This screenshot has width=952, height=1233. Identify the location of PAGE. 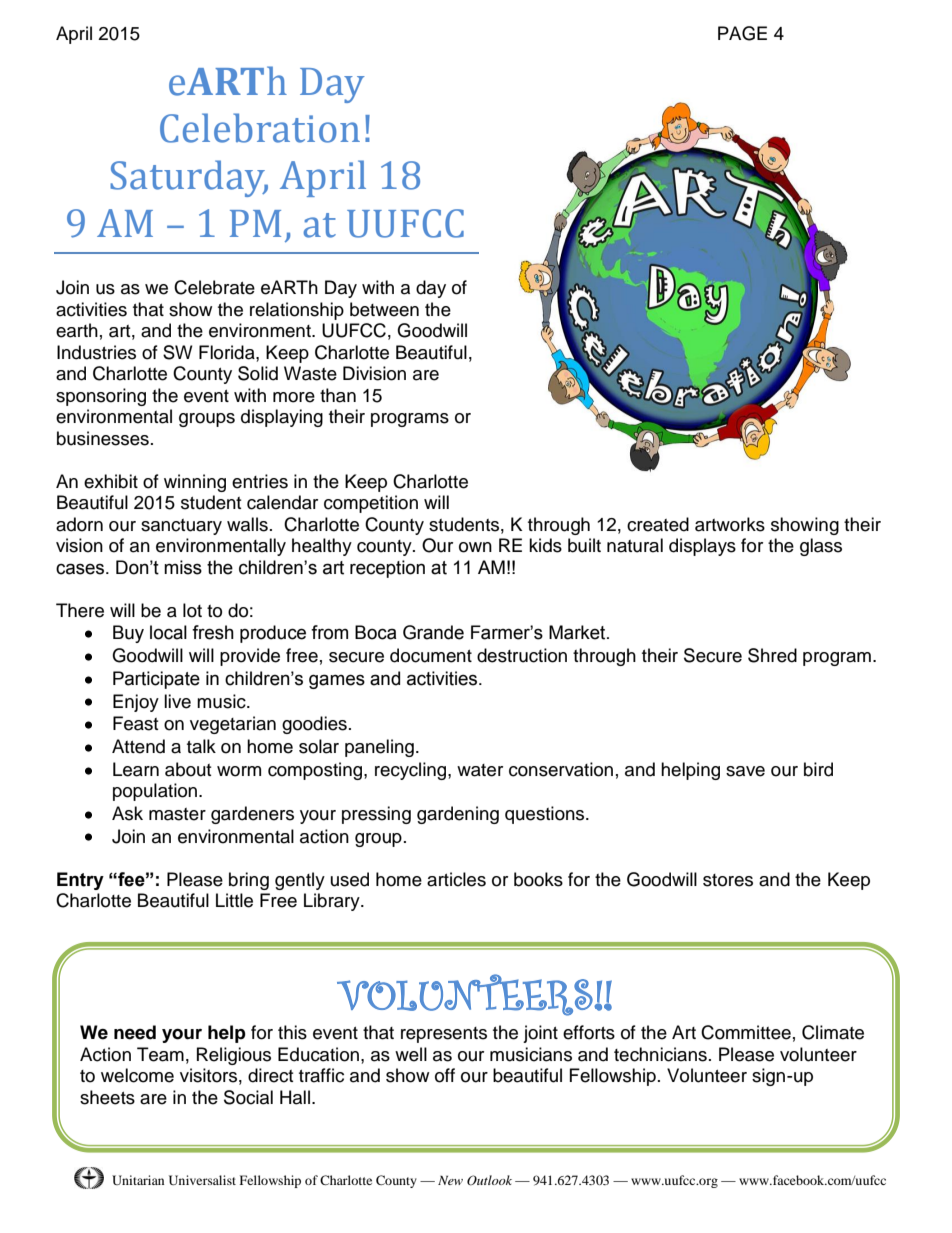
(742, 33).
